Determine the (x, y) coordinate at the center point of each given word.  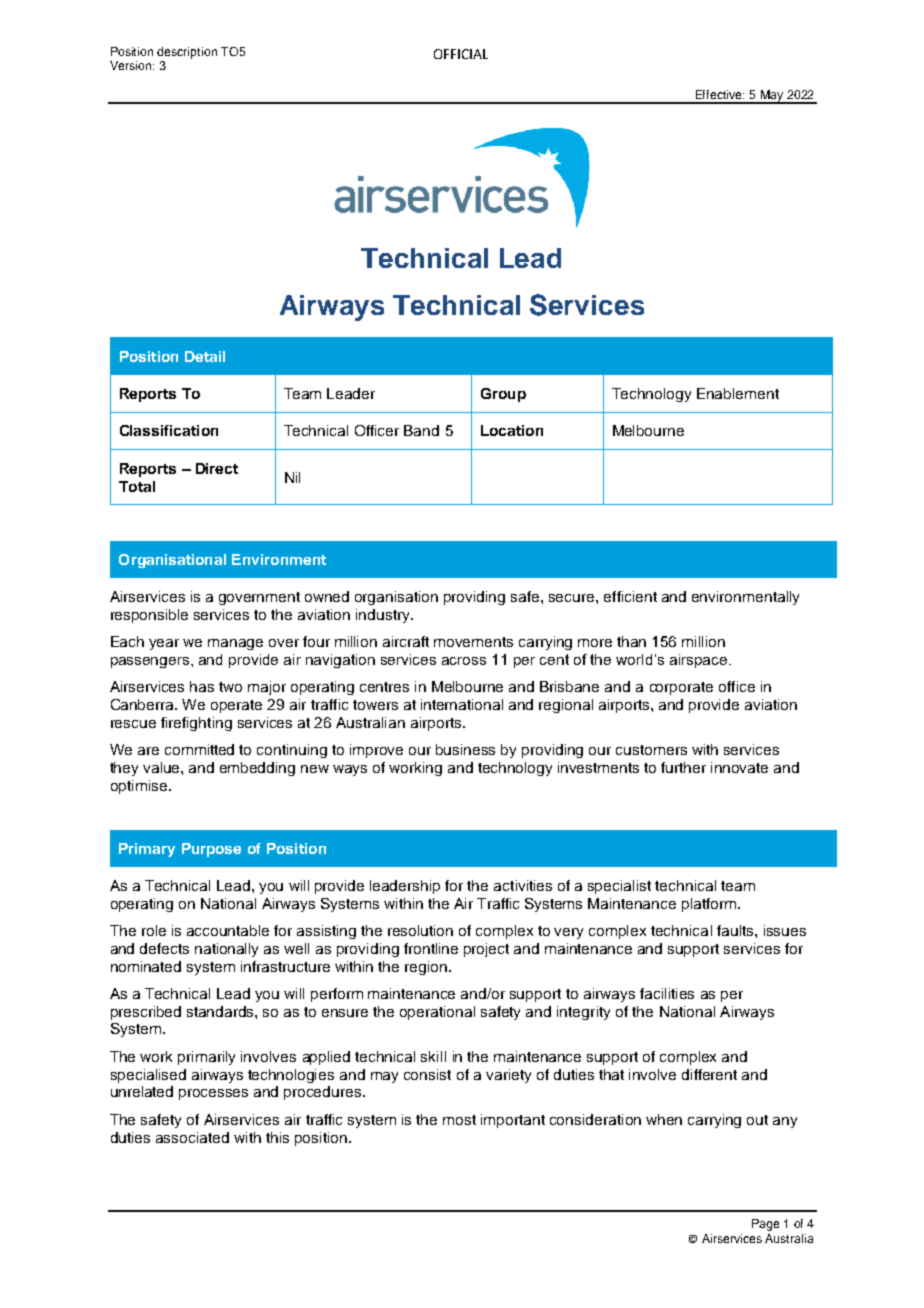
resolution (420, 930)
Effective (720, 94)
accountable (228, 930)
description (187, 53)
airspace (700, 661)
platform (710, 905)
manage (235, 644)
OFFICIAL (461, 54)
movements (473, 642)
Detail (205, 356)
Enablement (738, 393)
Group (503, 395)
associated (192, 1137)
